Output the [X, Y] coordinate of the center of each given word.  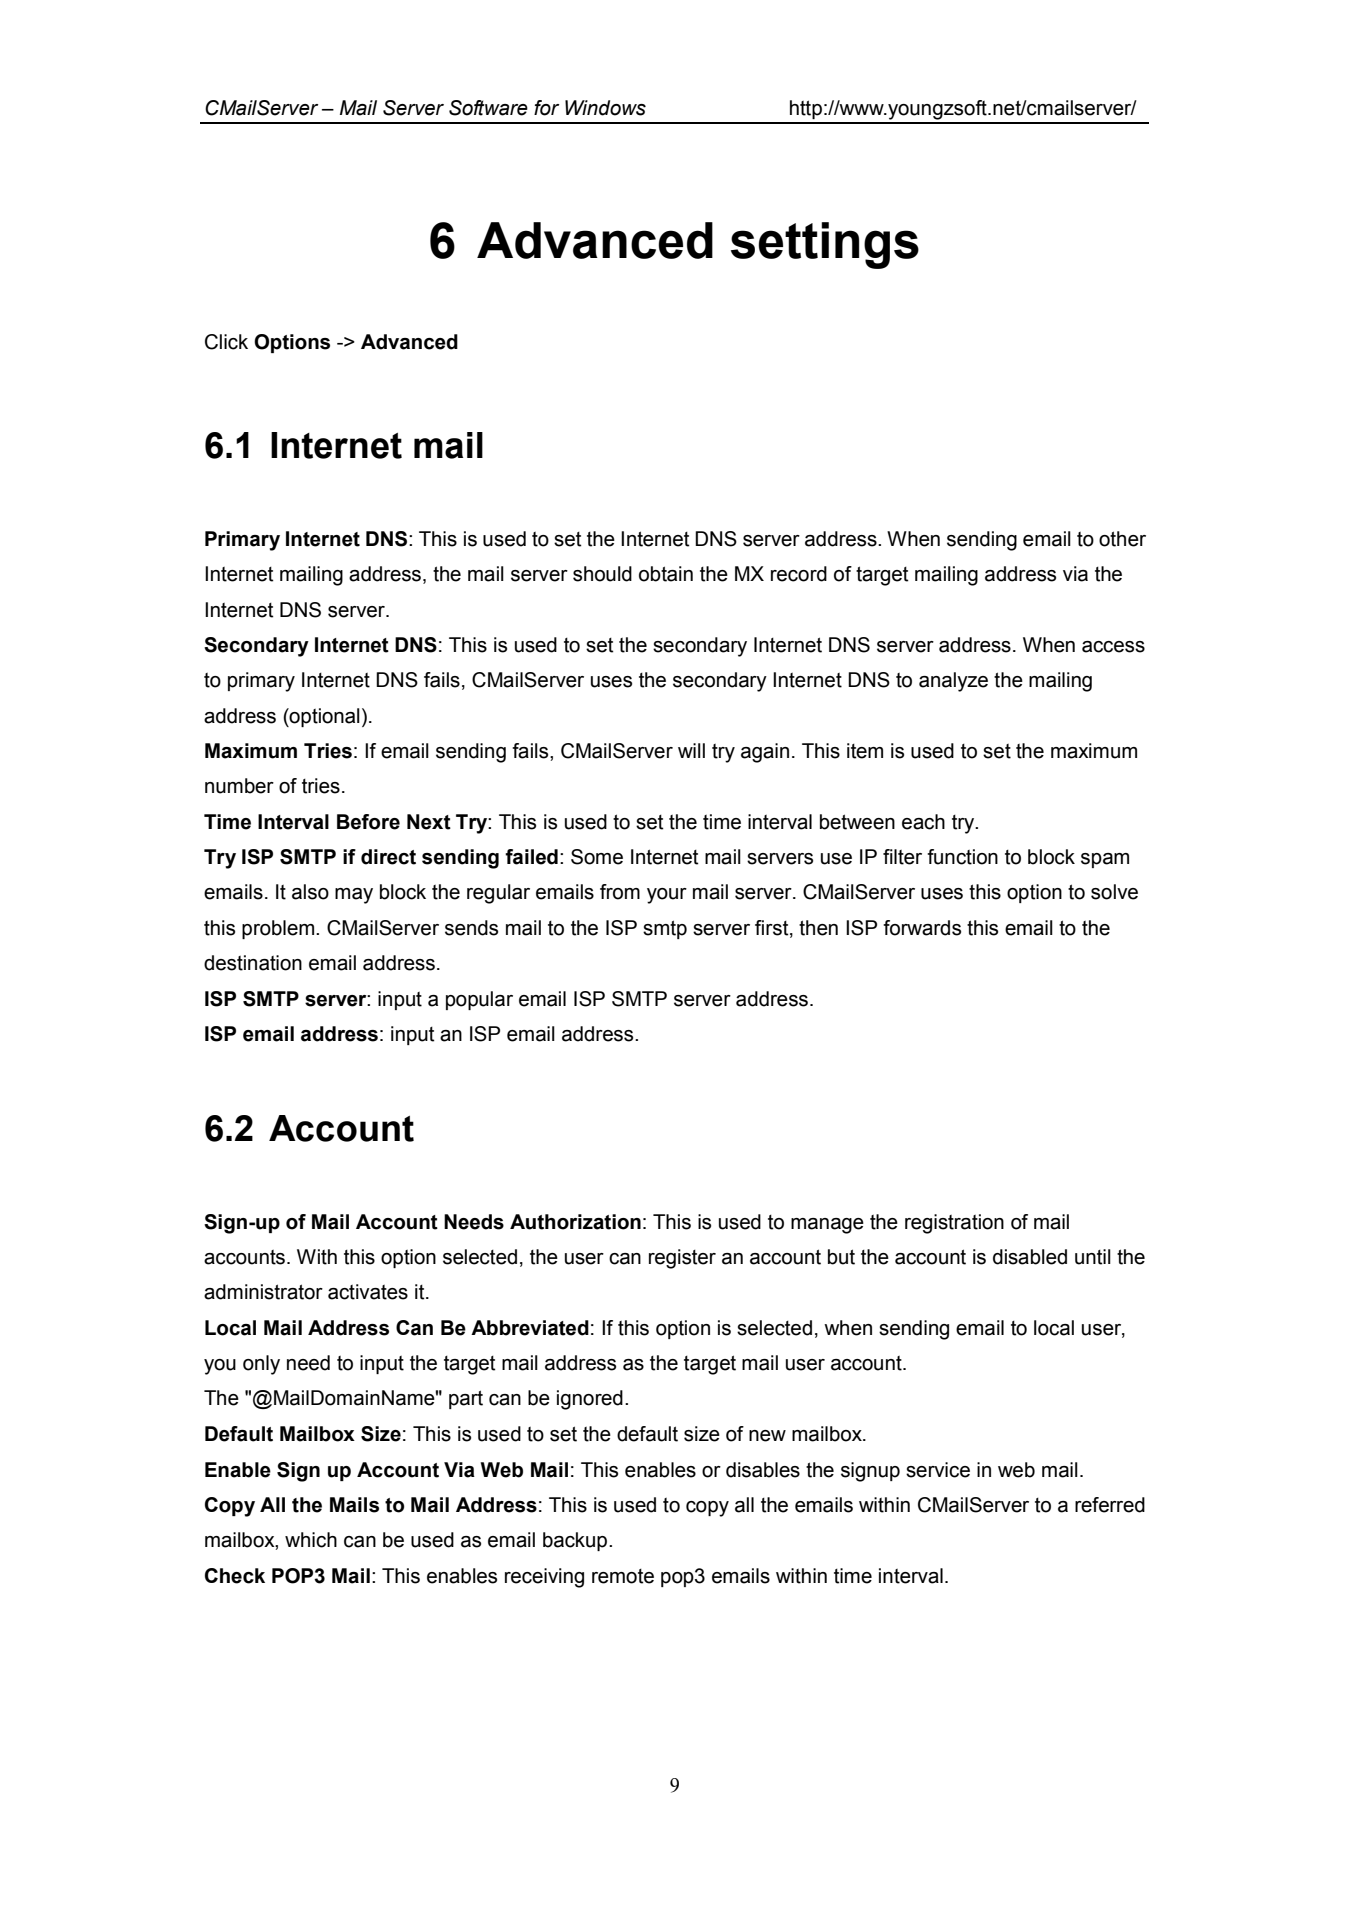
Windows [605, 108]
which [311, 1540]
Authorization [575, 1222]
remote [623, 1576]
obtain [666, 574]
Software [488, 108]
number [239, 786]
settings [825, 245]
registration [954, 1224]
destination [253, 963]
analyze [953, 682]
